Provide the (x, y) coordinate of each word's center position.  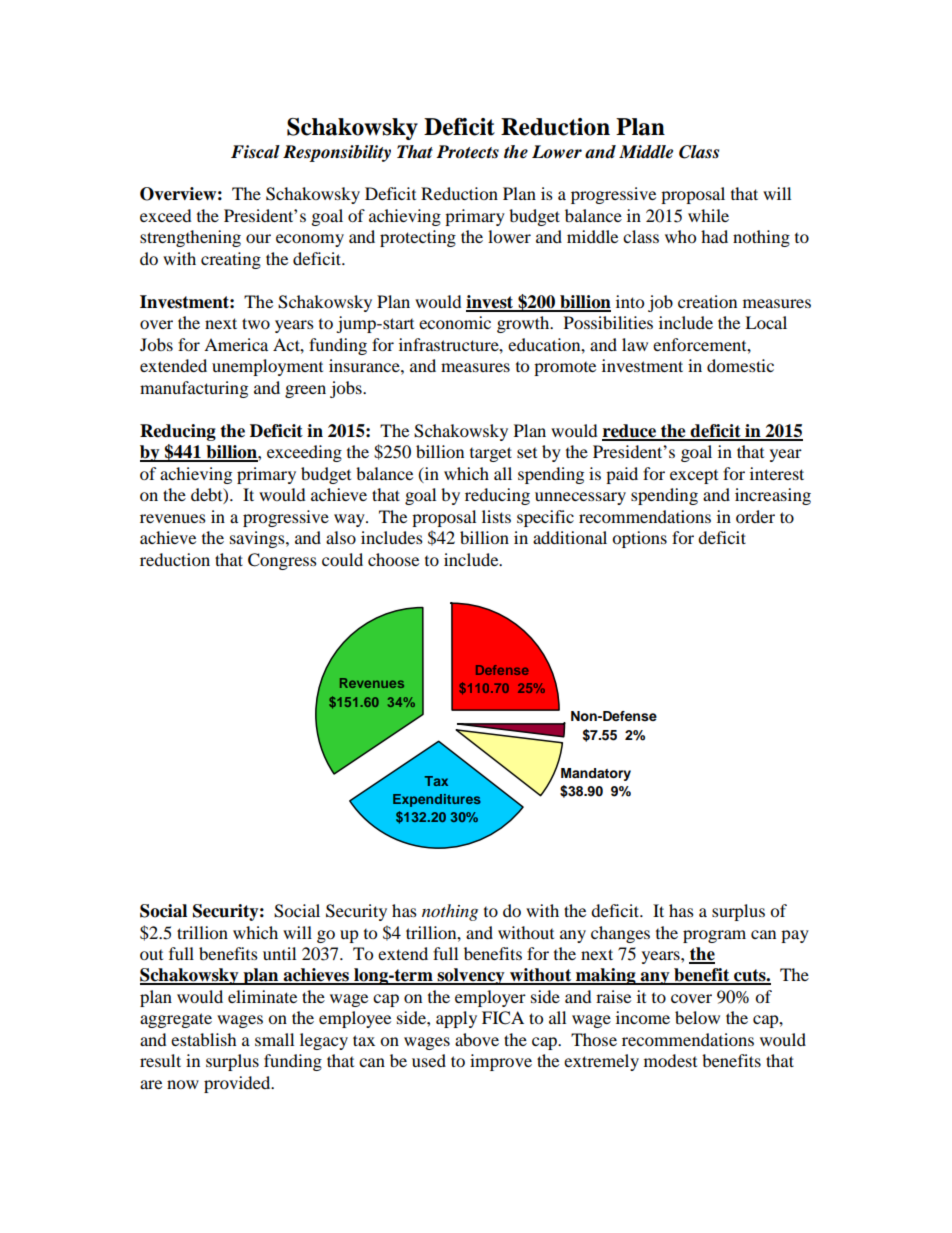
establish (203, 1039)
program (714, 936)
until (279, 953)
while (708, 215)
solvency (471, 976)
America (236, 344)
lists (496, 516)
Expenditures (437, 800)
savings (258, 539)
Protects (467, 152)
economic (455, 322)
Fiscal (255, 152)
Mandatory (596, 774)
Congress (282, 561)
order (755, 516)
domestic (740, 365)
